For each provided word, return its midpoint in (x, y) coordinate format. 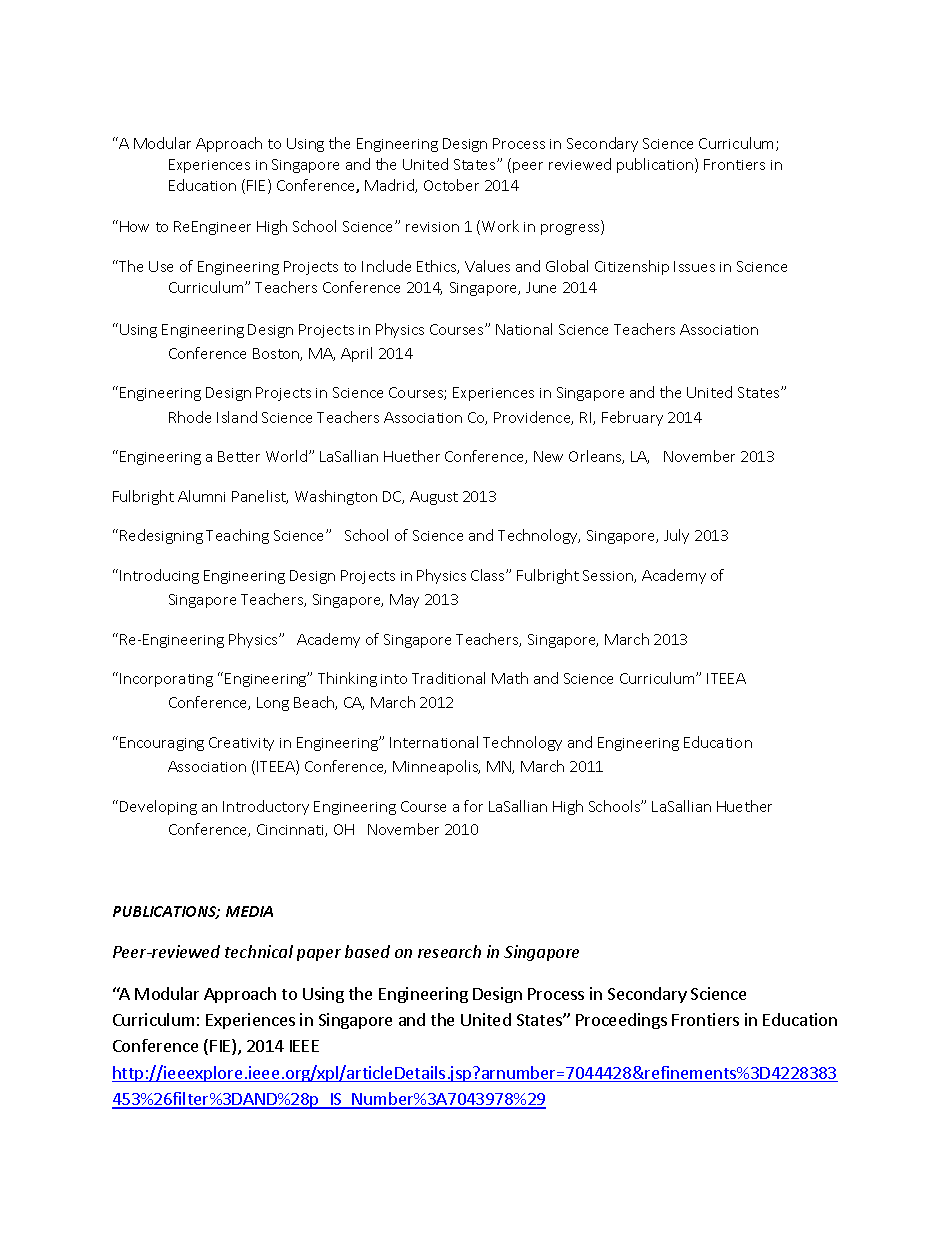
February (632, 418)
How (134, 226)
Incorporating (166, 680)
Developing (158, 807)
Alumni (201, 496)
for (473, 806)
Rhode (190, 417)
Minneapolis (436, 767)
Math (510, 678)
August (434, 498)
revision (432, 227)
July (676, 536)
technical (259, 951)
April (356, 354)
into (394, 679)
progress (571, 229)
